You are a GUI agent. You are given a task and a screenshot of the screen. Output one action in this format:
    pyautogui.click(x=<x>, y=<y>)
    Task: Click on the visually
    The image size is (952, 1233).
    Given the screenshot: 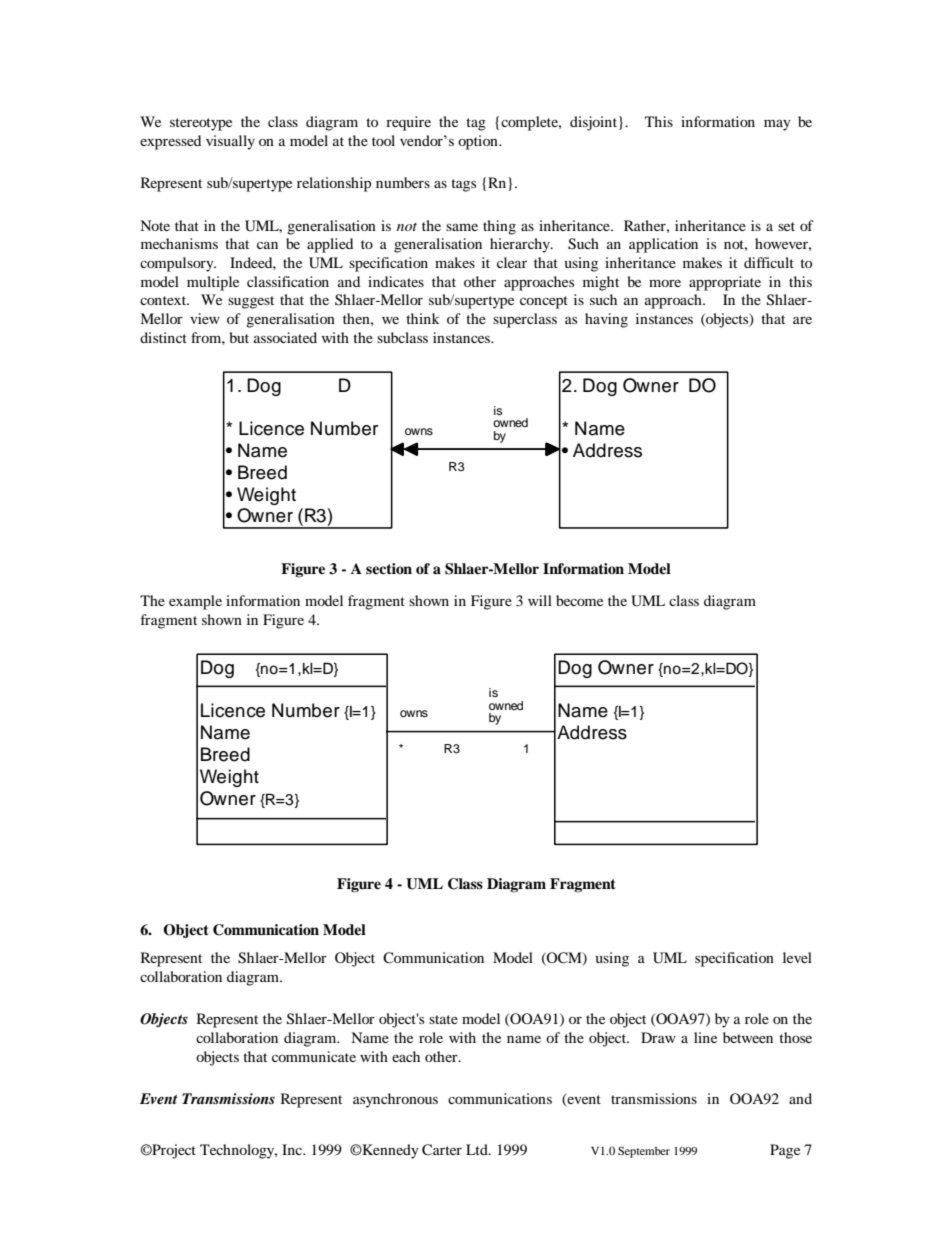 What is the action you would take?
    pyautogui.click(x=230, y=142)
